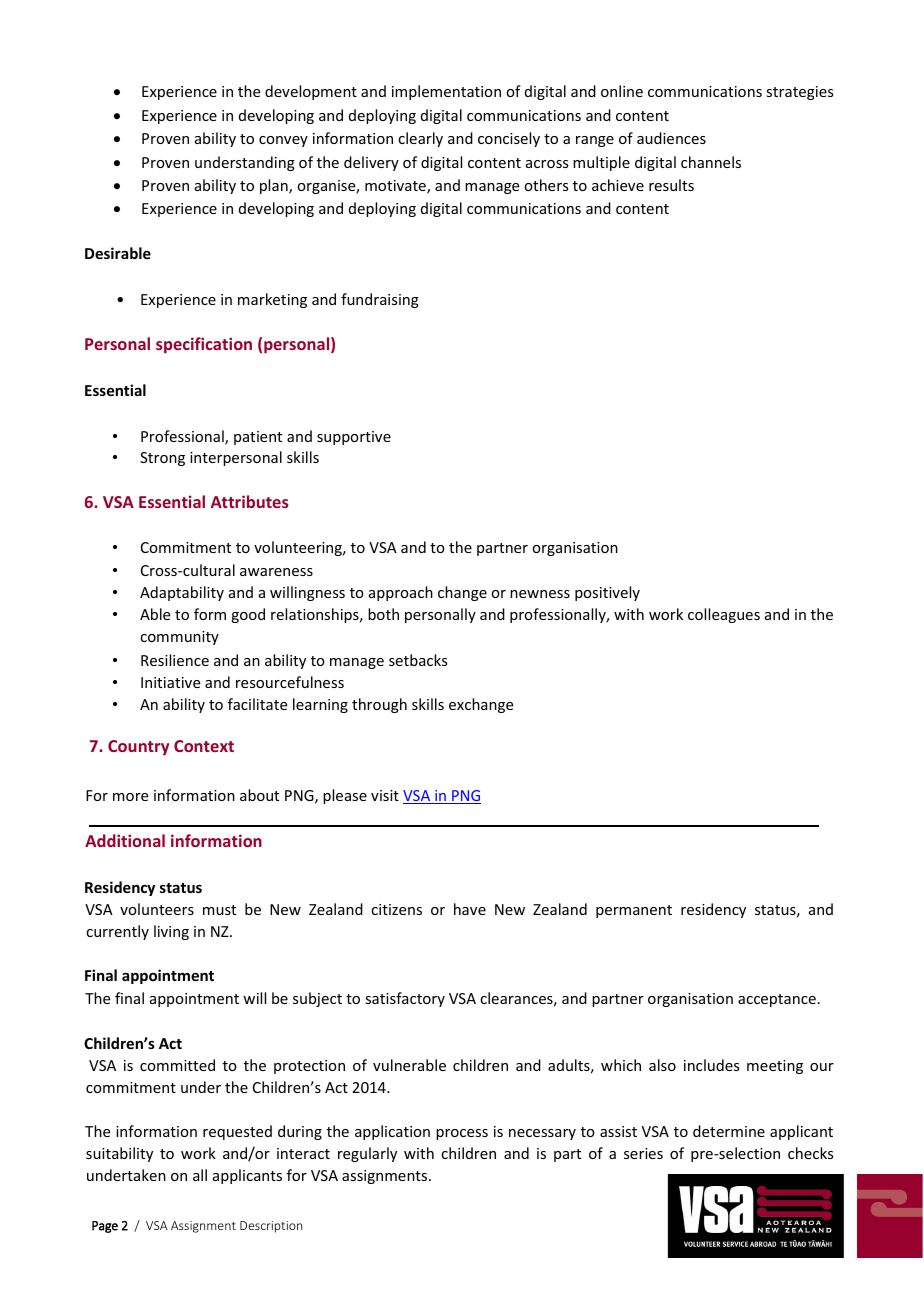 The width and height of the screenshot is (924, 1307). Describe the element at coordinates (634, 911) in the screenshot. I see `permanent` at that location.
